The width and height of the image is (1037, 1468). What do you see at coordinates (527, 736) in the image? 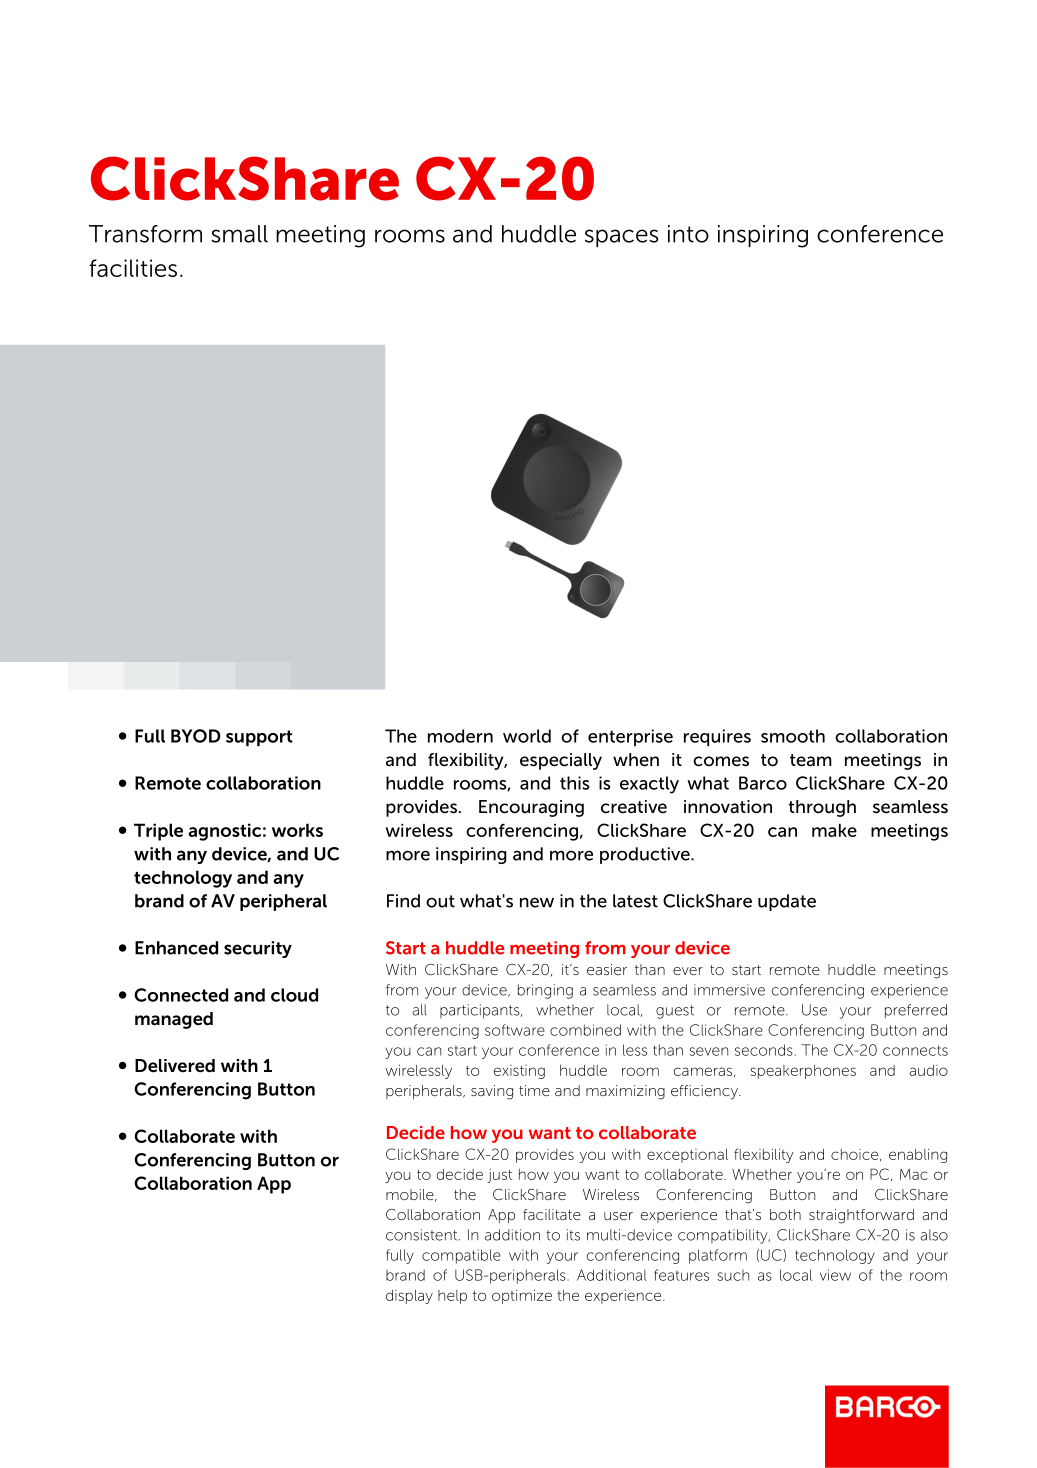
I see `world` at bounding box center [527, 736].
